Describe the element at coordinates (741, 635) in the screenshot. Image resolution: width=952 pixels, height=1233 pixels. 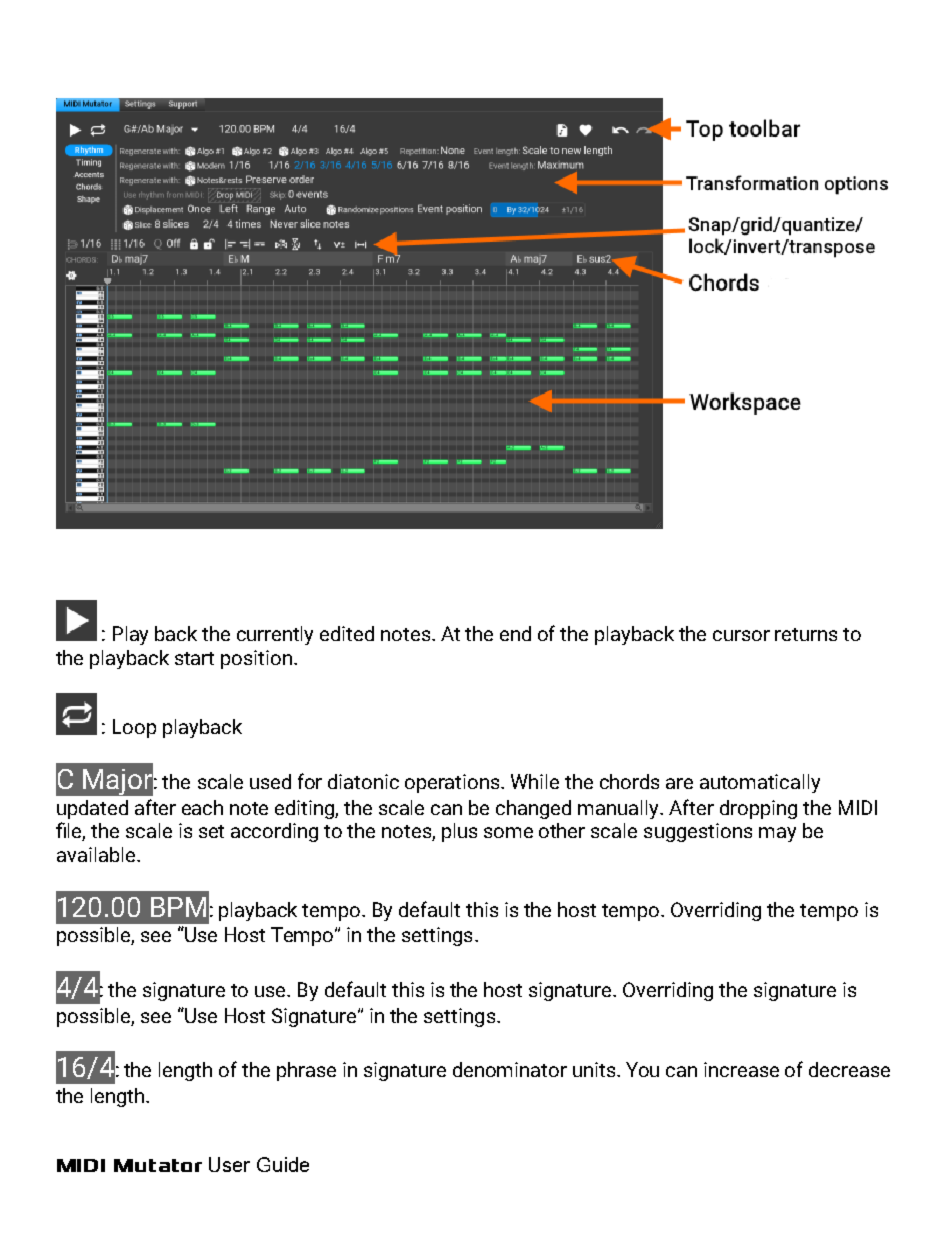
I see `cursor` at that location.
